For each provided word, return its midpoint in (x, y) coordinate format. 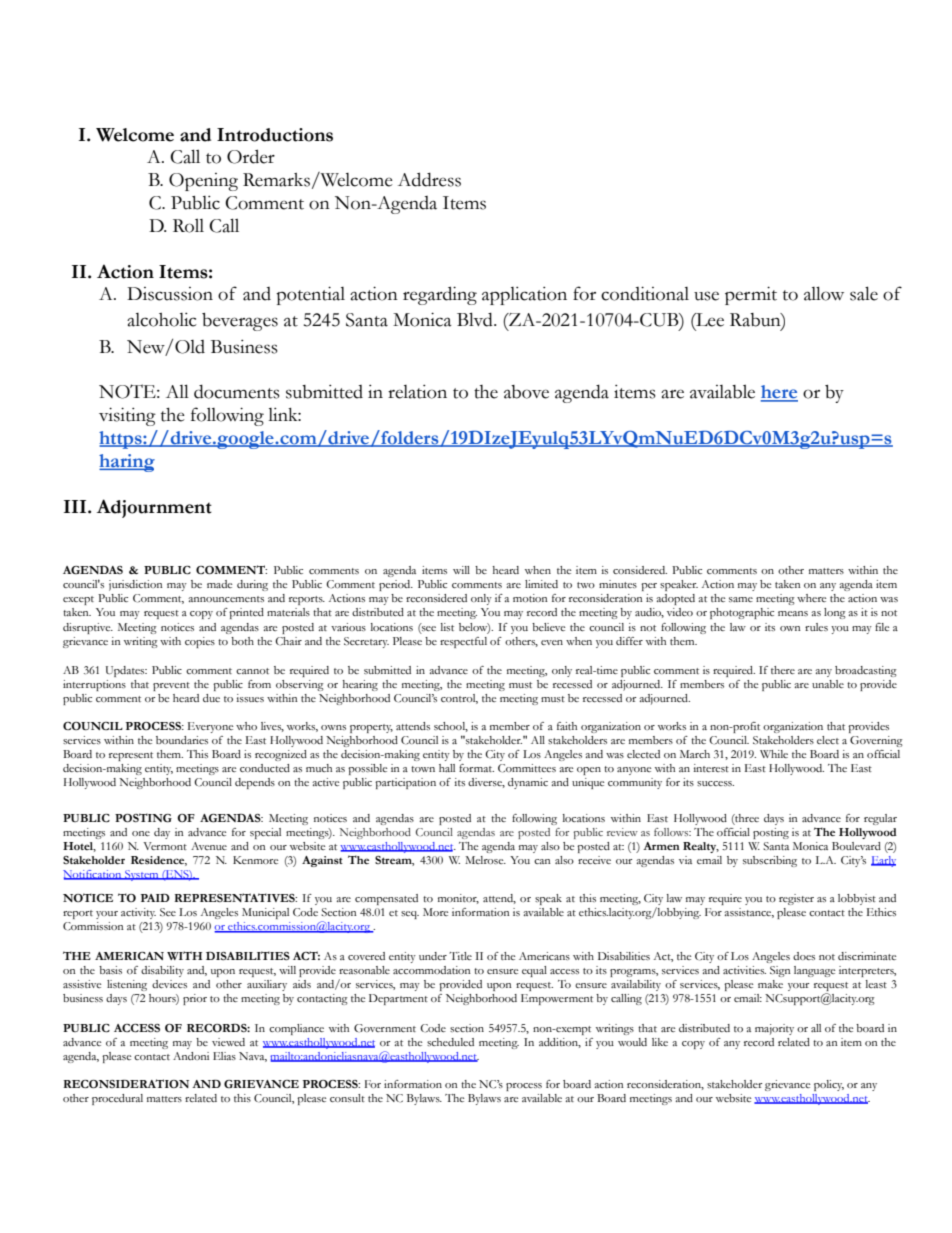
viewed (228, 1042)
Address (429, 179)
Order (251, 156)
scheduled (450, 1042)
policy (829, 1085)
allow (824, 293)
